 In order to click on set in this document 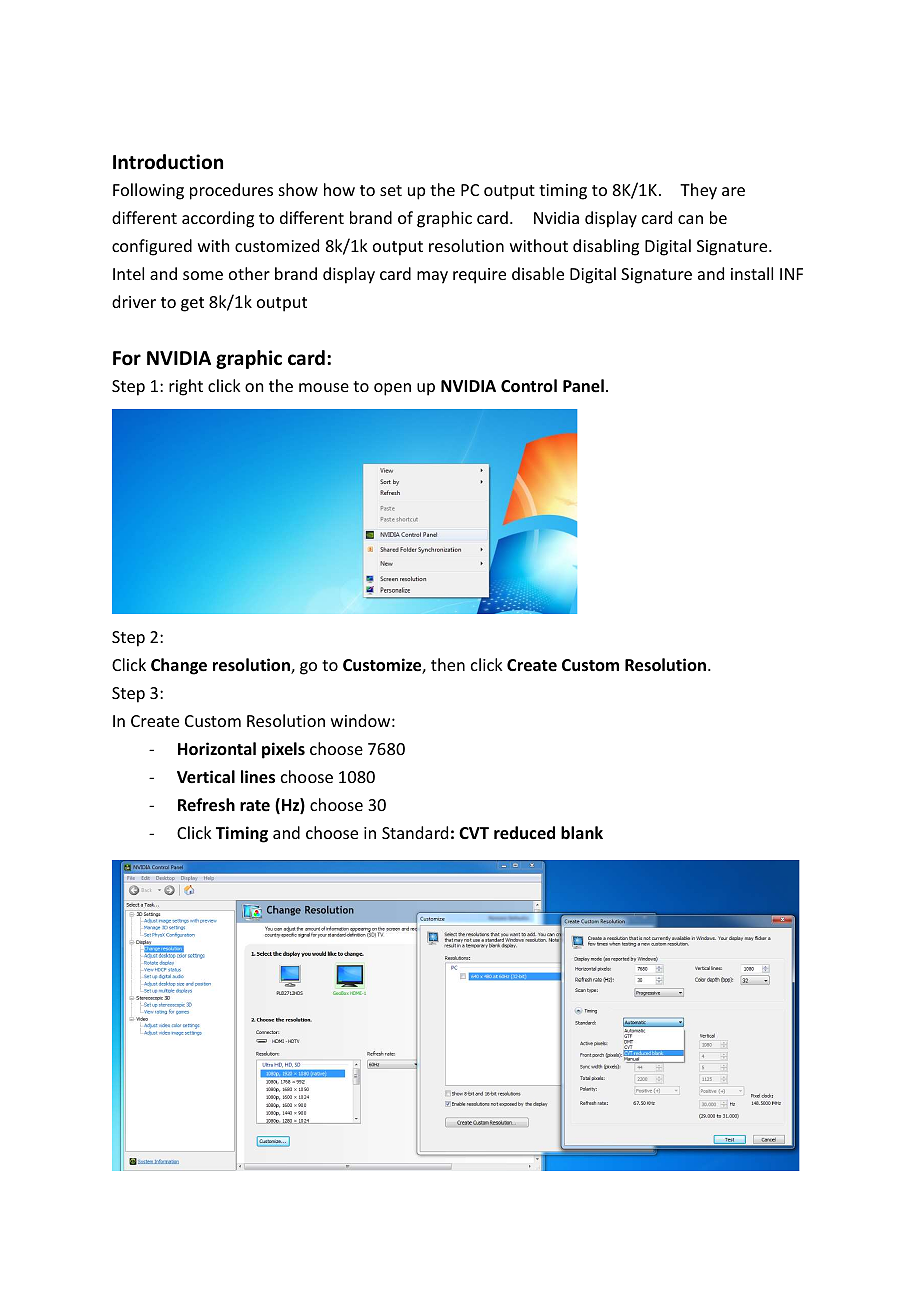, I will do `click(391, 190)`.
